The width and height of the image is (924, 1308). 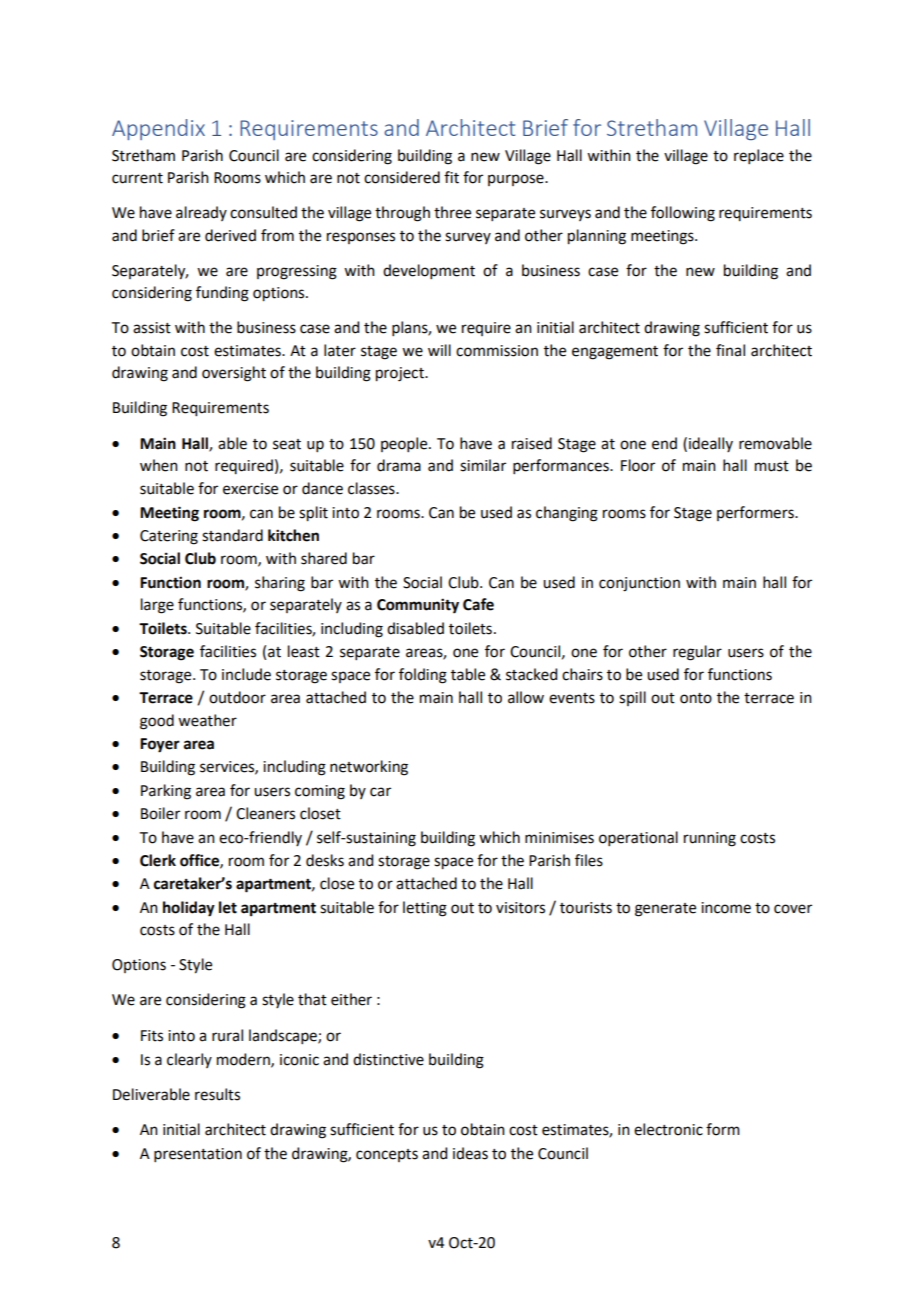 What do you see at coordinates (759, 156) in the image?
I see `replace` at bounding box center [759, 156].
